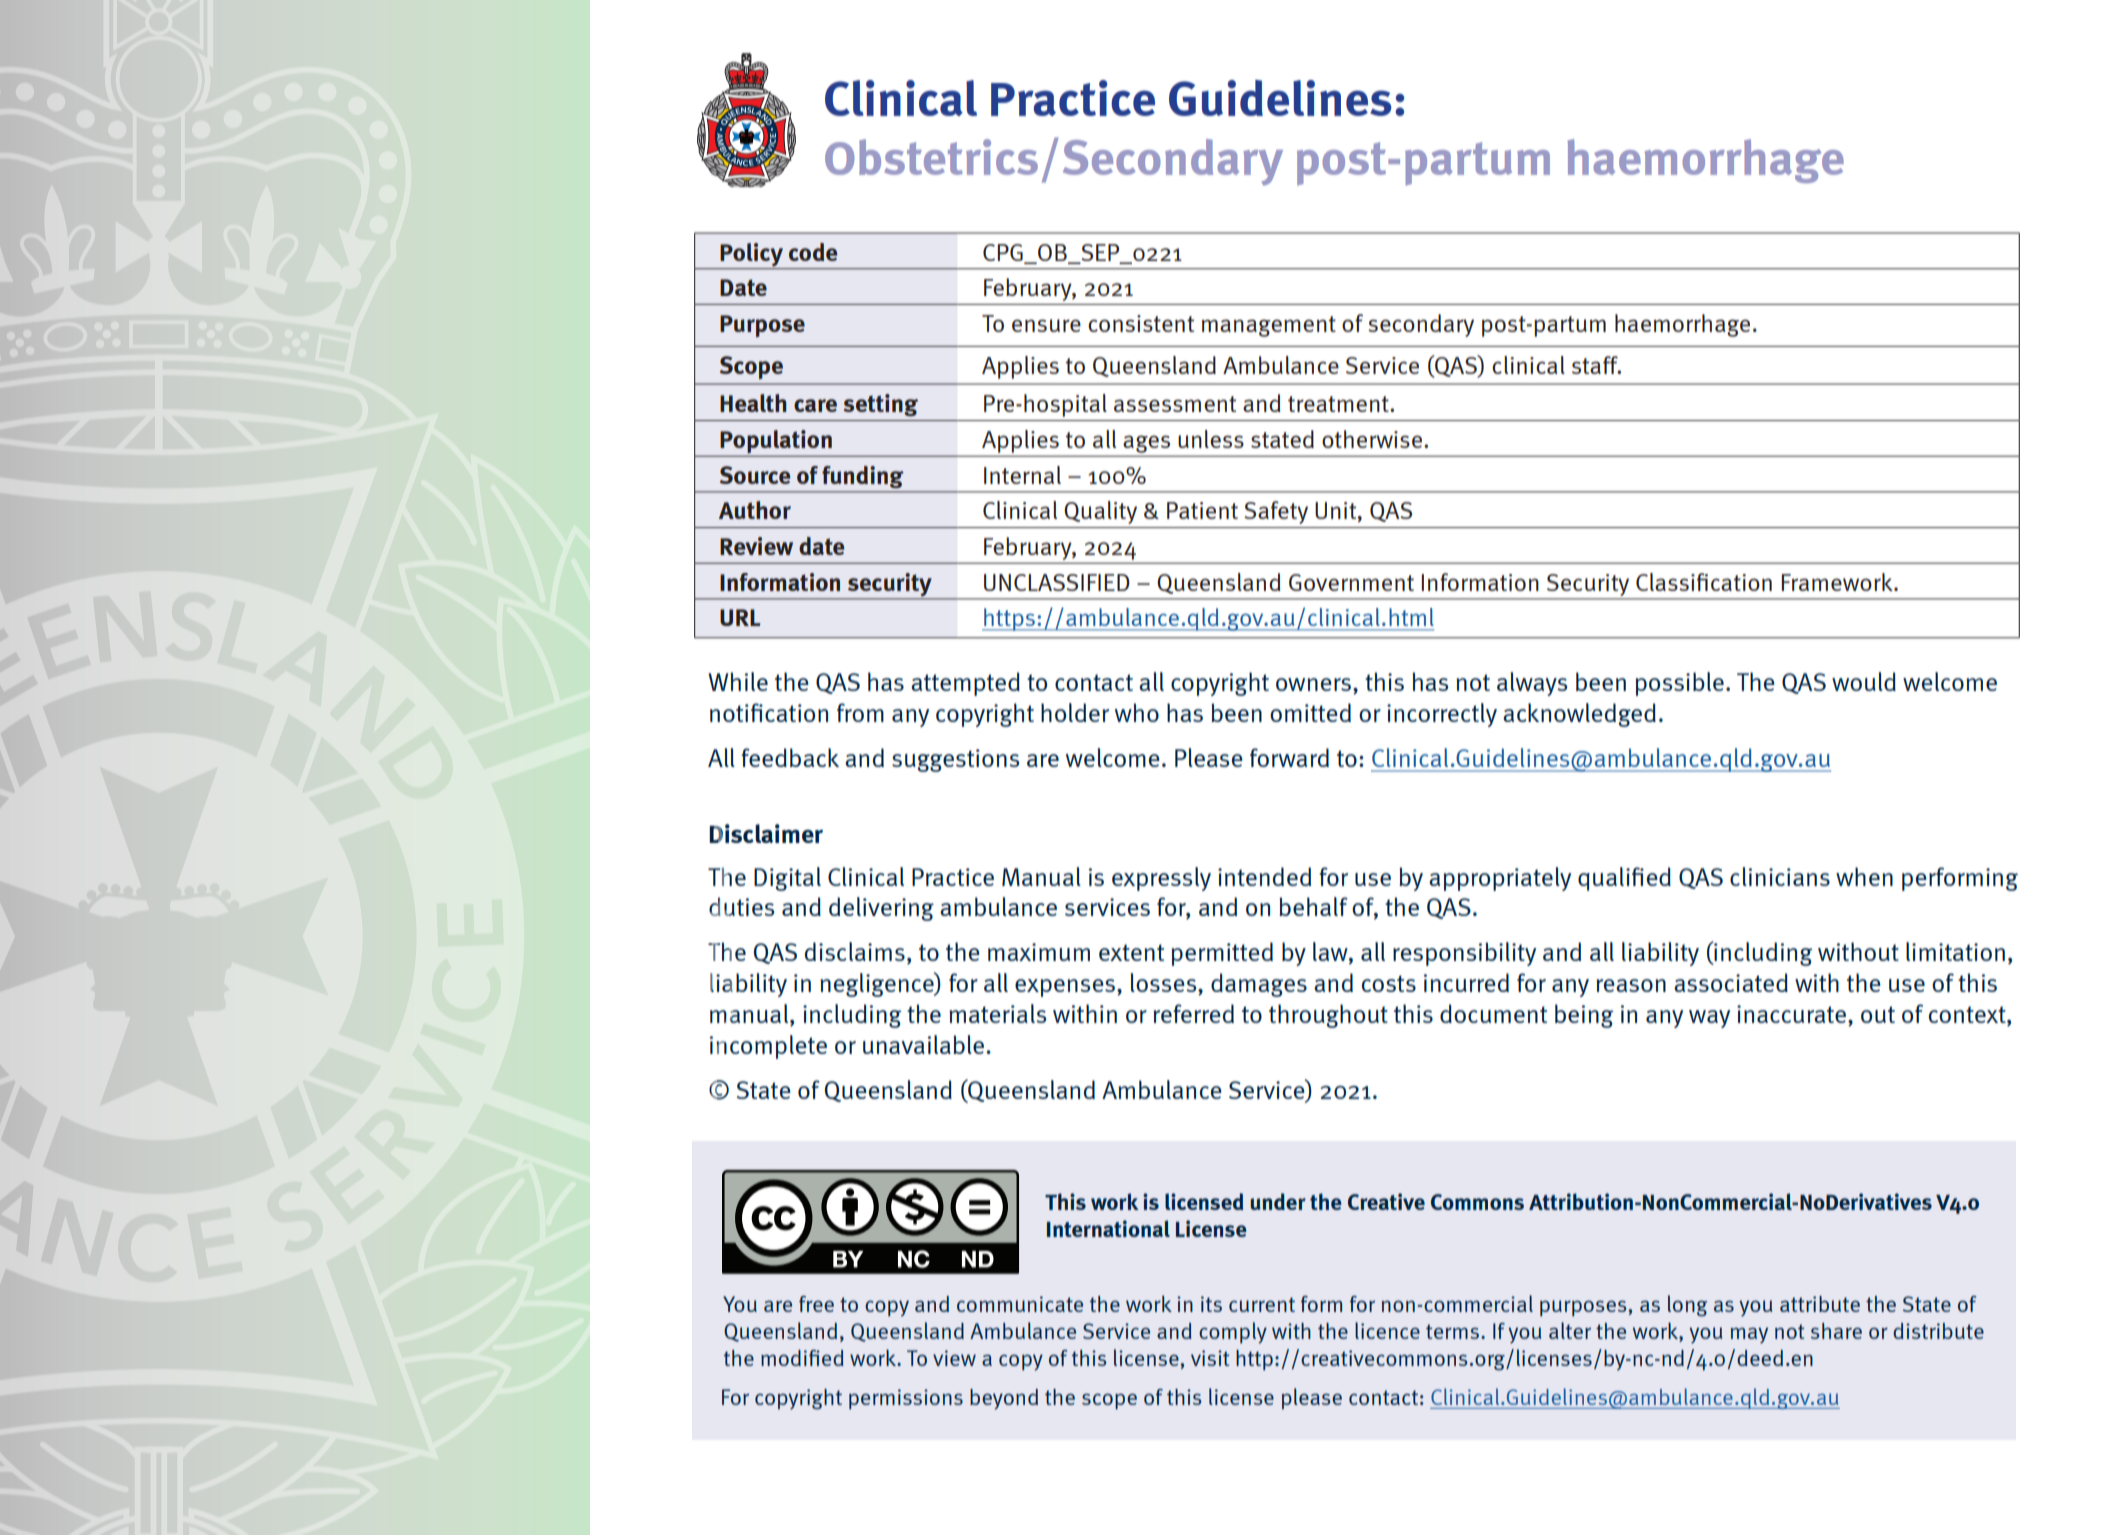 This document has height=1535, width=2113. Describe the element at coordinates (1780, 876) in the document. I see `clinicians` at that location.
